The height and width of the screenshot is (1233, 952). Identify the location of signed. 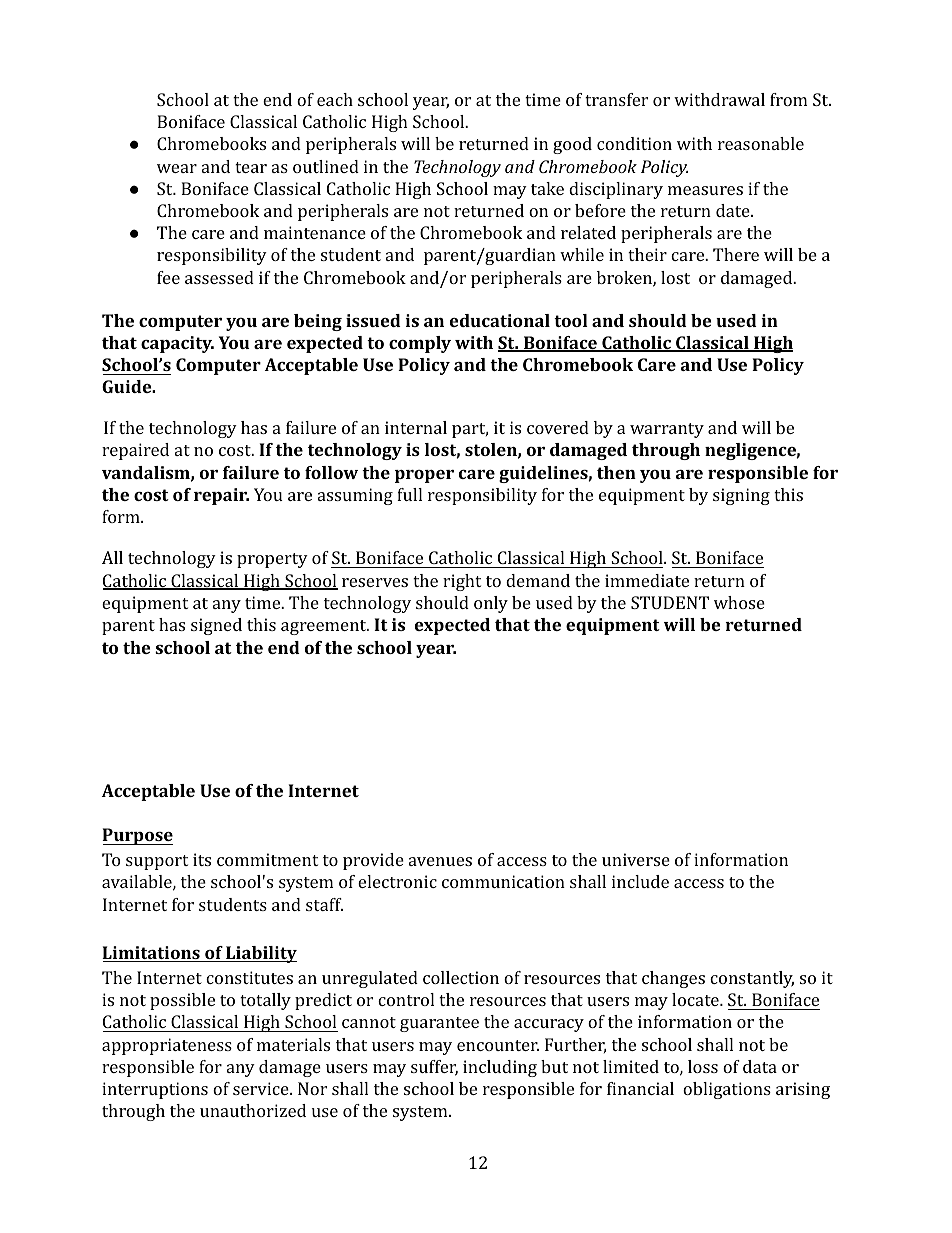
(216, 626).
